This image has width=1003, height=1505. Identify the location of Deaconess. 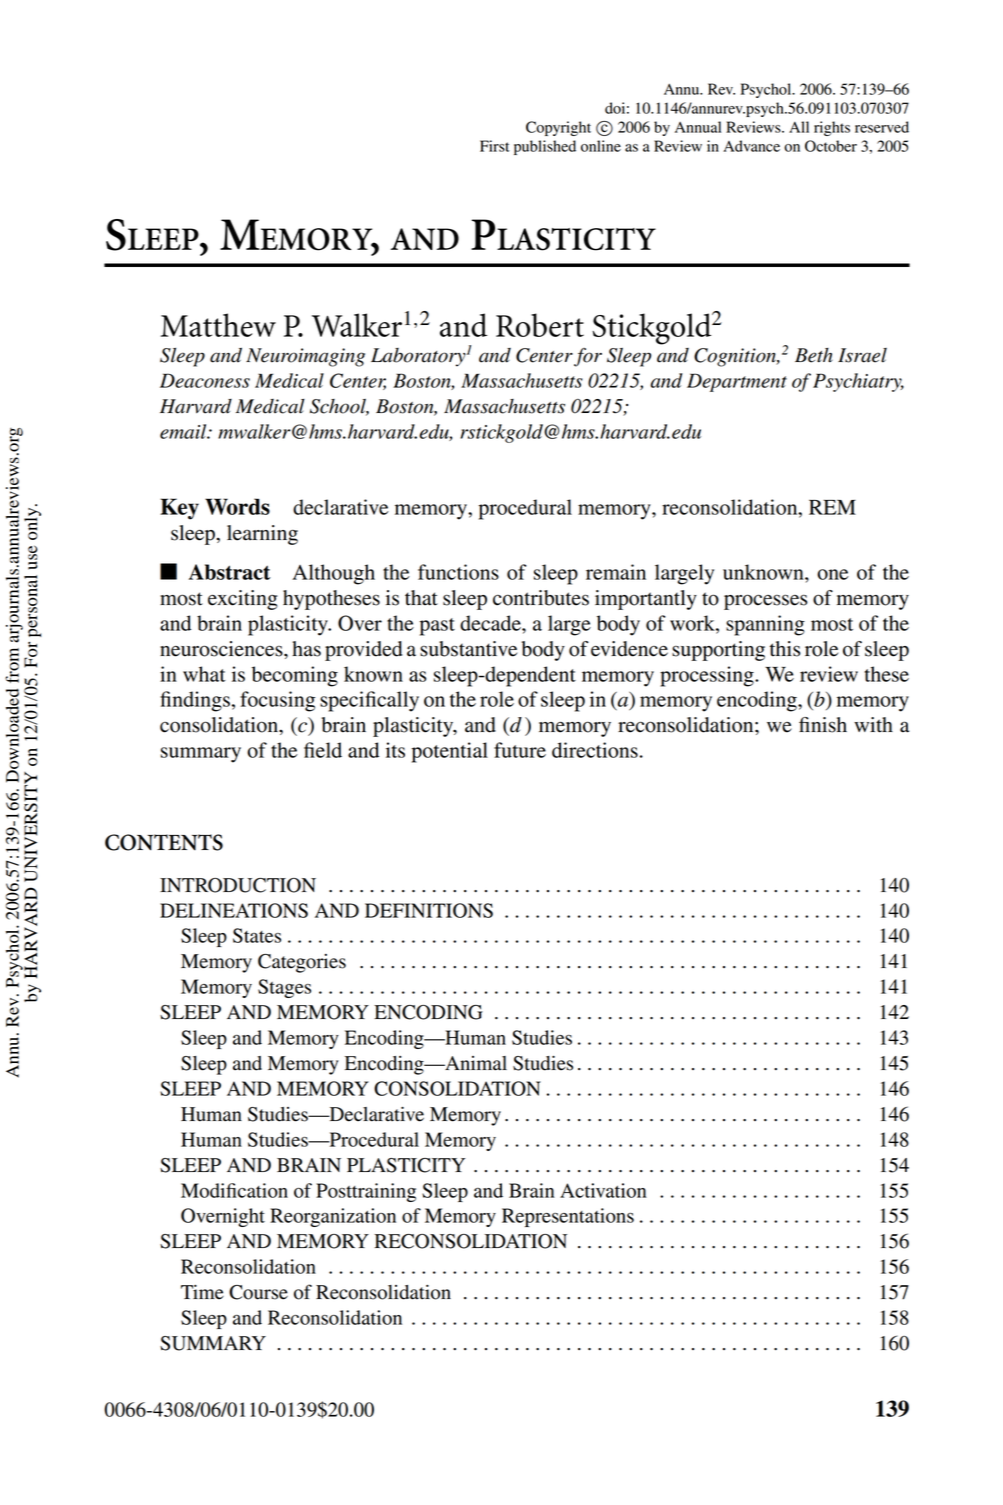
(205, 380).
